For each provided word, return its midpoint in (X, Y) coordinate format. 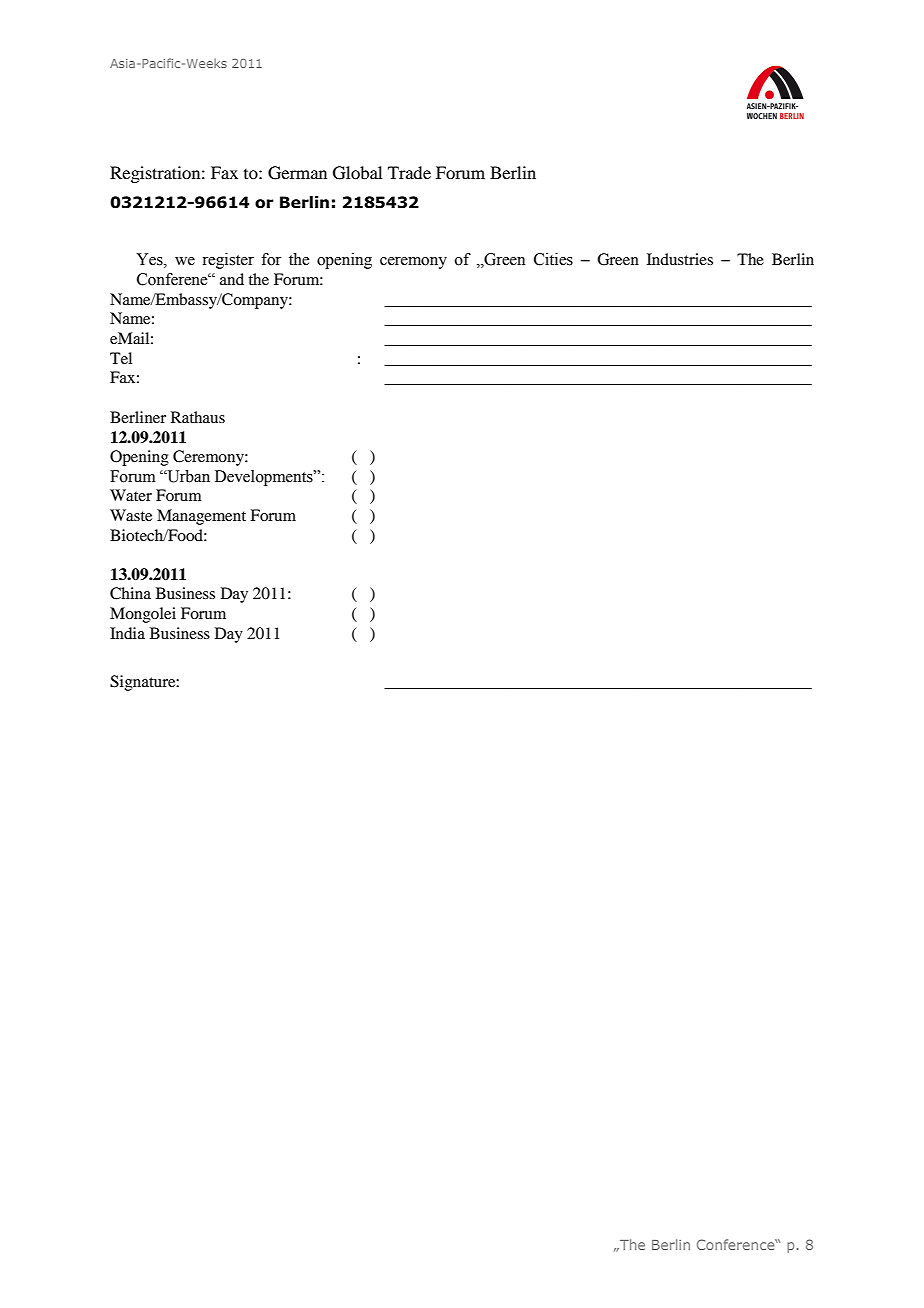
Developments (265, 478)
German (297, 173)
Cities (553, 259)
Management (201, 517)
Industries (680, 259)
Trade (409, 172)
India (127, 633)
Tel (121, 358)
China (130, 593)
